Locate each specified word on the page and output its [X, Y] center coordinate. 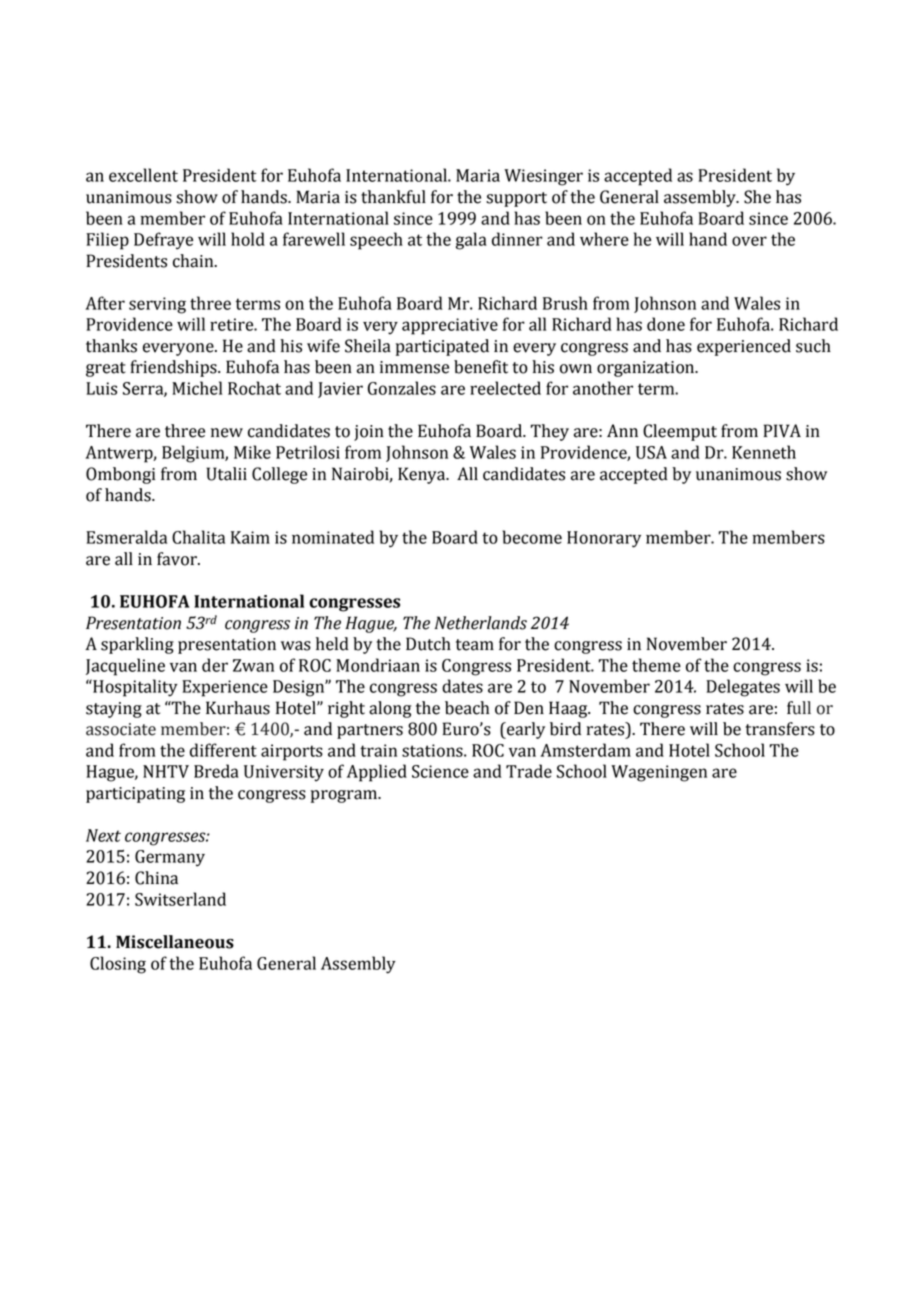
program [345, 796]
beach [467, 708]
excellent [143, 175]
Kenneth [764, 452]
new [227, 433]
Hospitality [134, 688]
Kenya [423, 475]
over [749, 241]
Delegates [743, 688]
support [516, 199]
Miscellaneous [175, 942]
